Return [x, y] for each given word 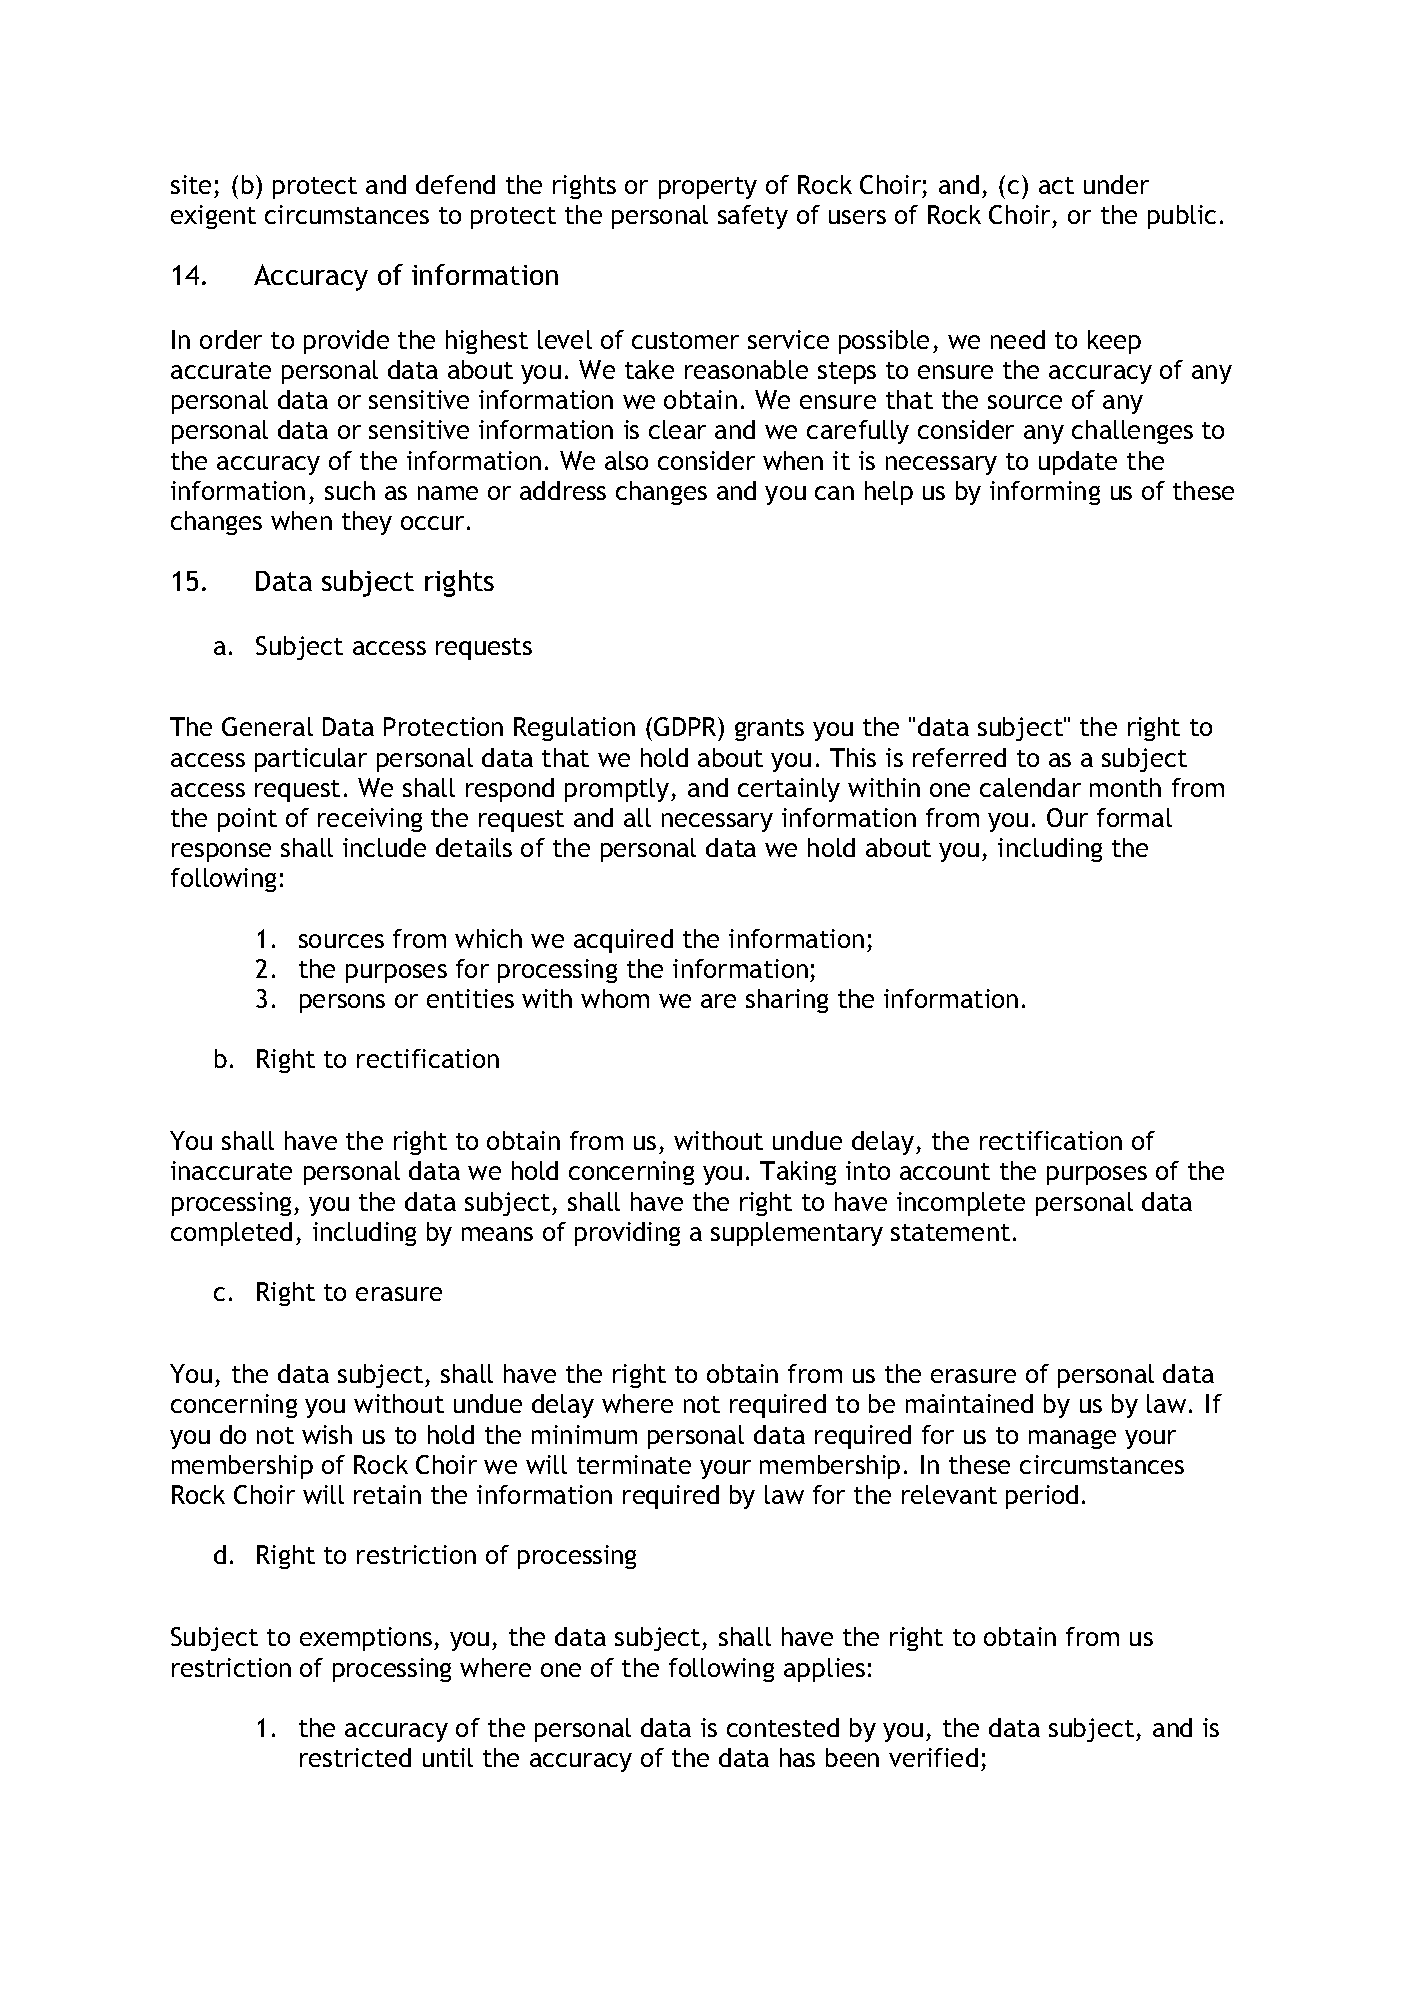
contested [783, 1727]
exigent [213, 217]
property [708, 188]
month [1125, 787]
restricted [355, 1757]
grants [769, 730]
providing [627, 1234]
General [267, 726]
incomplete [961, 1204]
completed [231, 1234]
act [1056, 185]
